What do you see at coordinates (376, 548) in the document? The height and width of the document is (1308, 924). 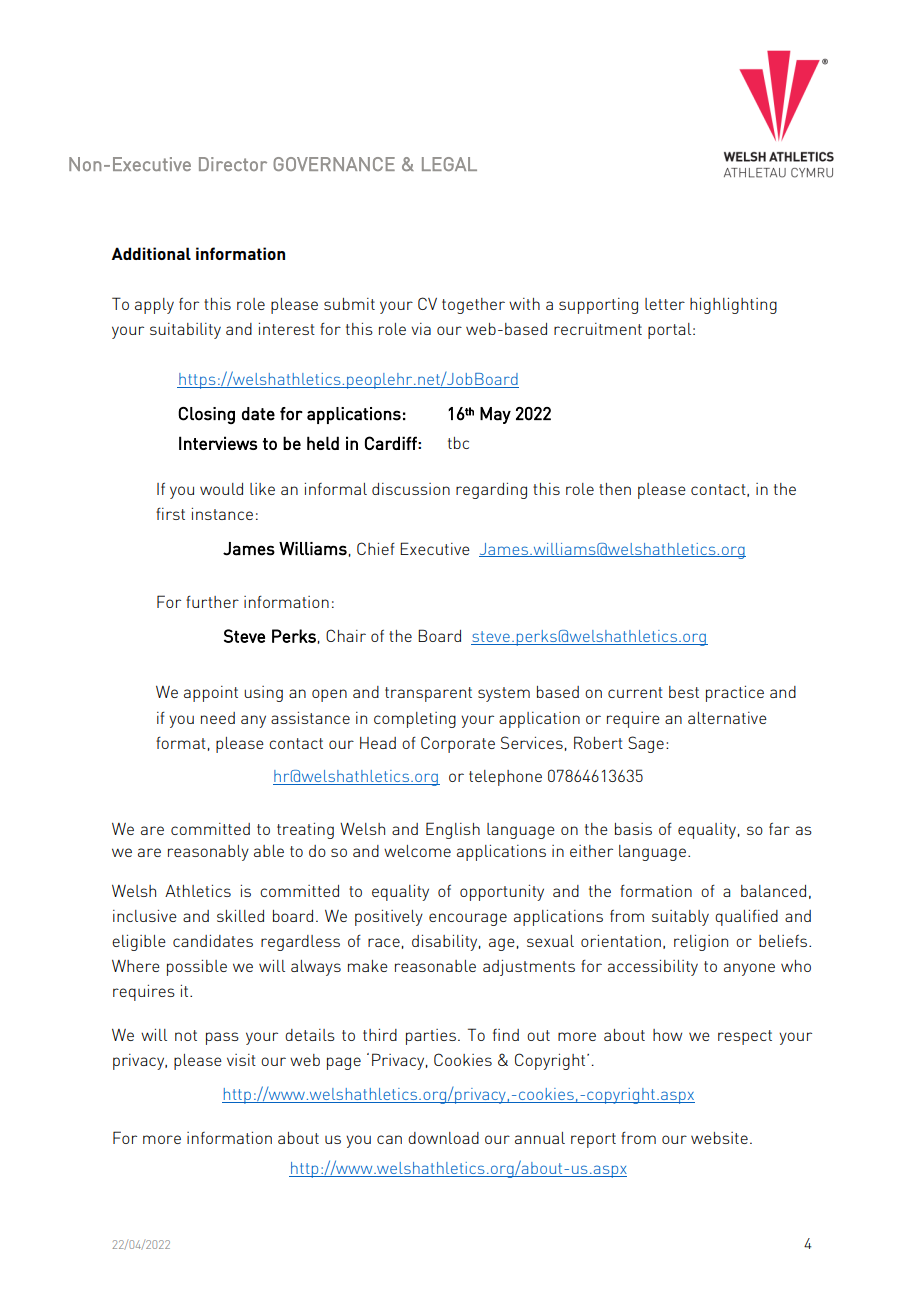 I see `Chief` at bounding box center [376, 548].
